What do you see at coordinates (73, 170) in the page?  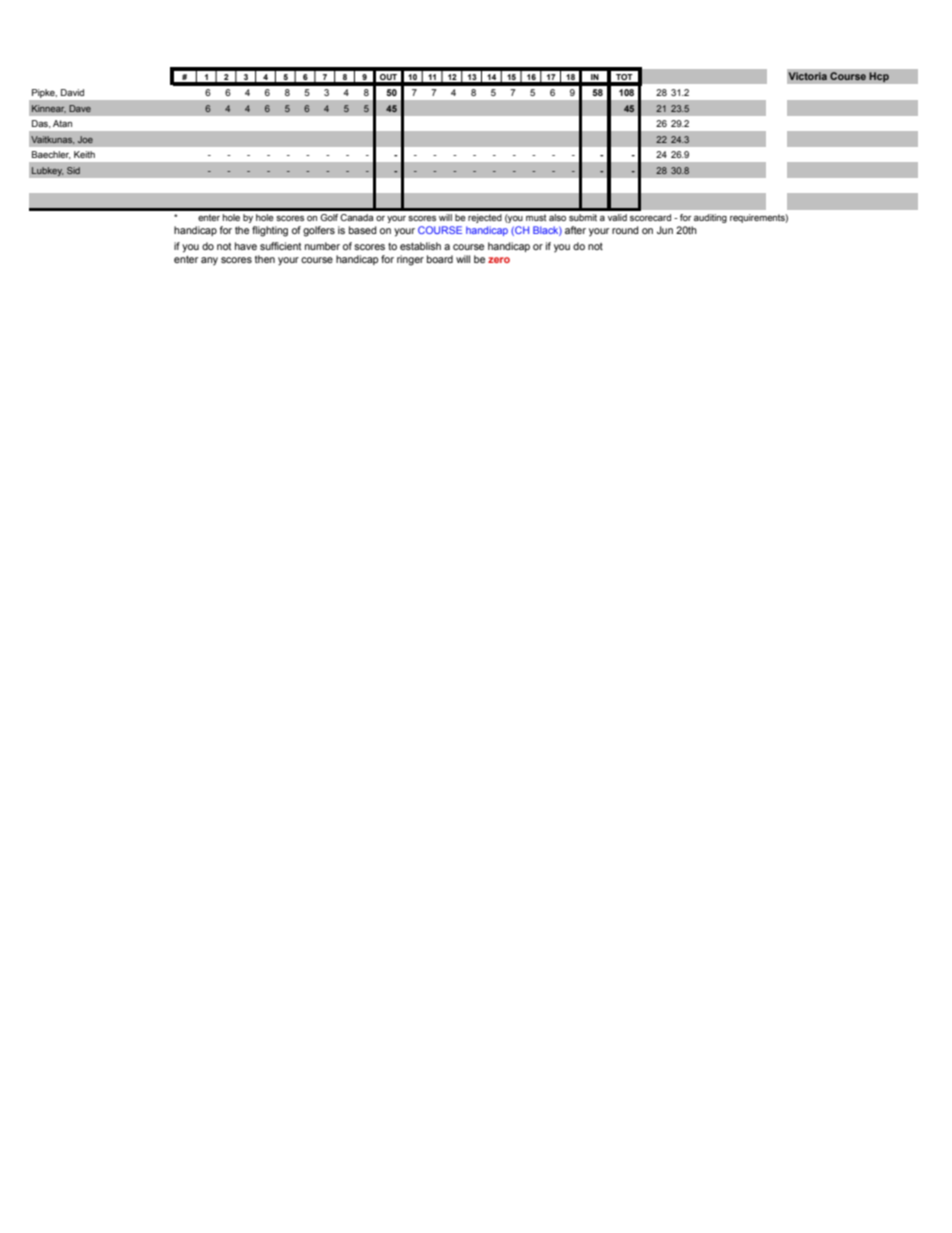 I see `Sid` at bounding box center [73, 170].
